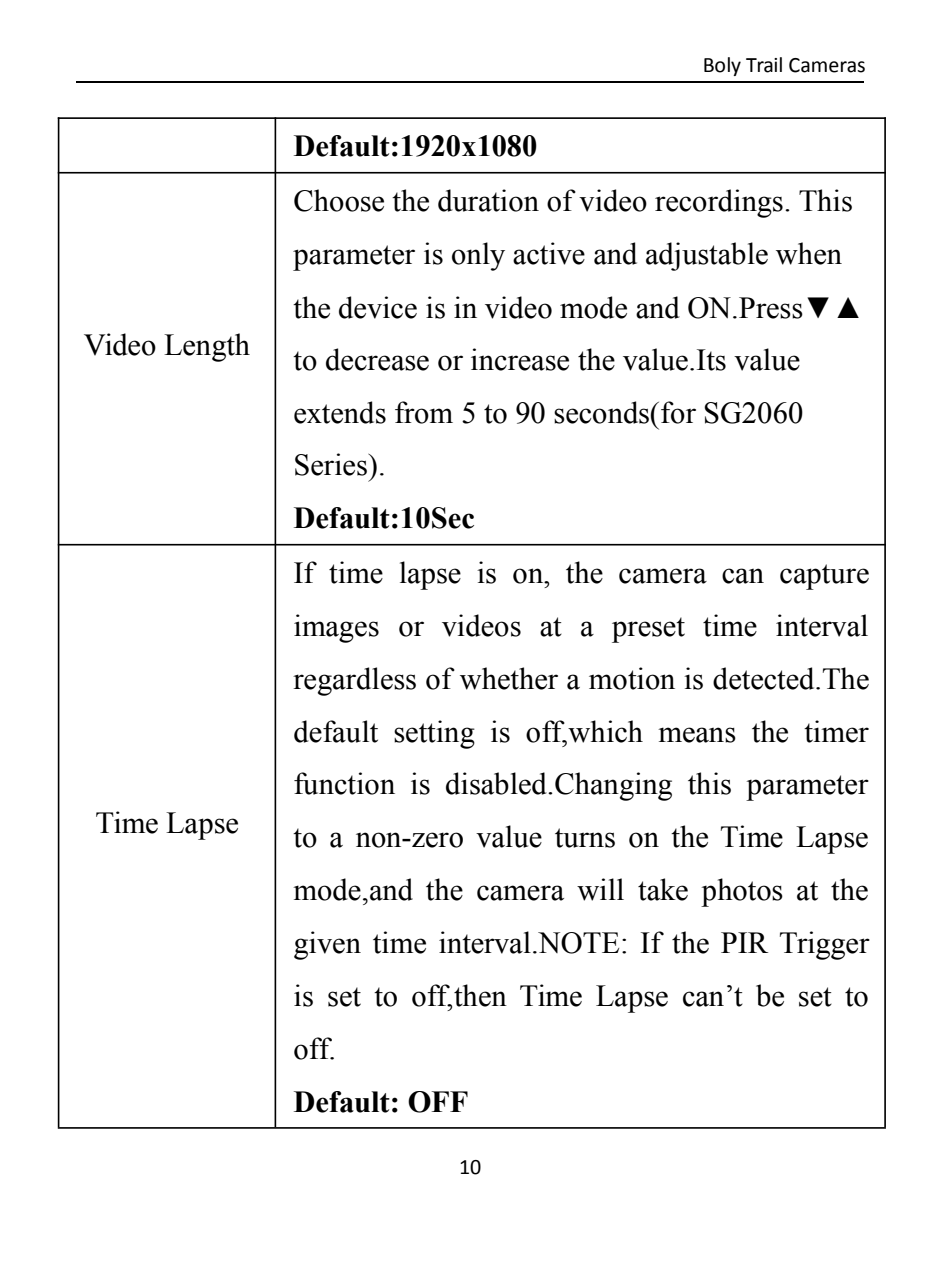 The image size is (941, 1288). Describe the element at coordinates (520, 359) in the screenshot. I see `increase` at that location.
